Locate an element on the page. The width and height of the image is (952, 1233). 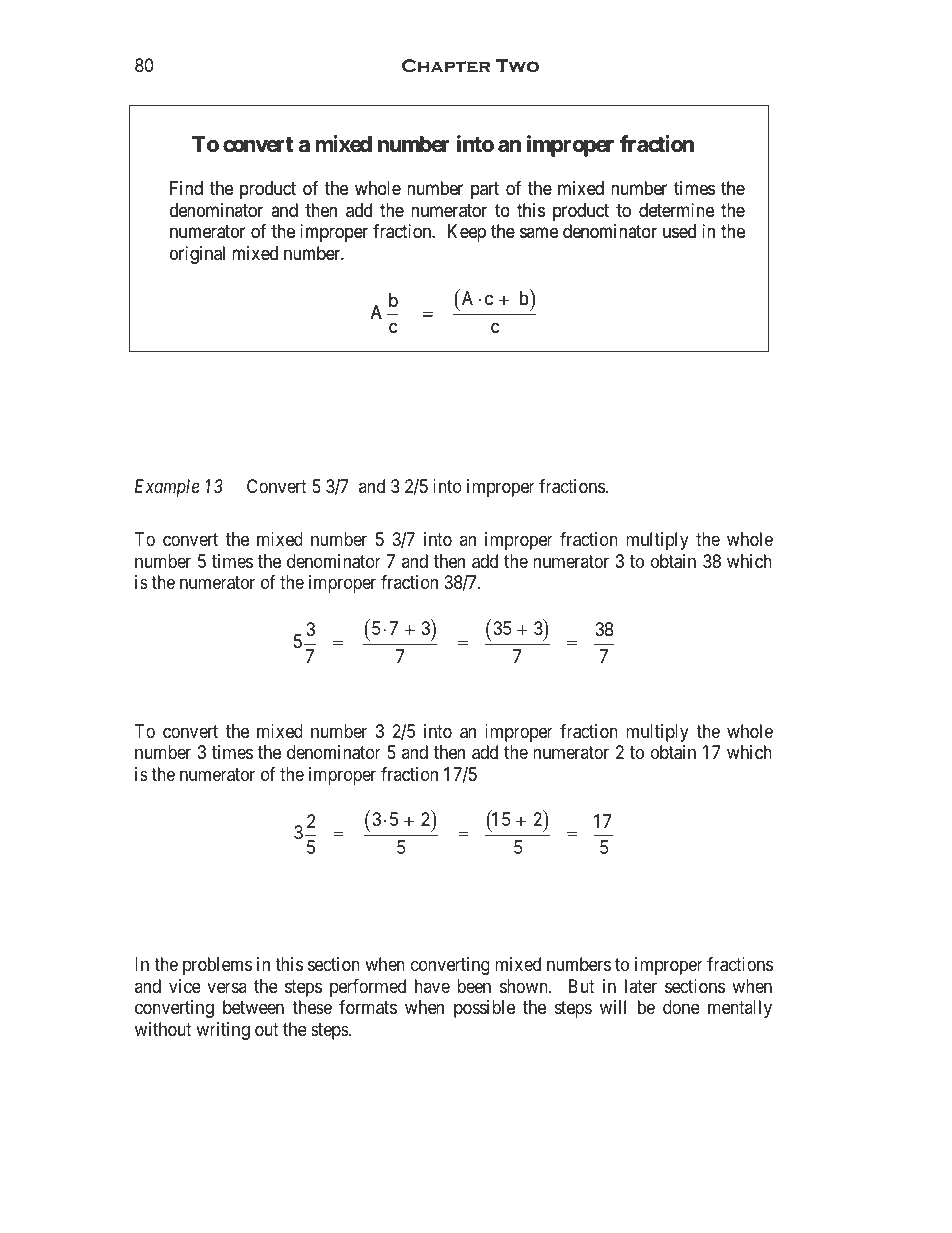
Find is located at coordinates (186, 188).
